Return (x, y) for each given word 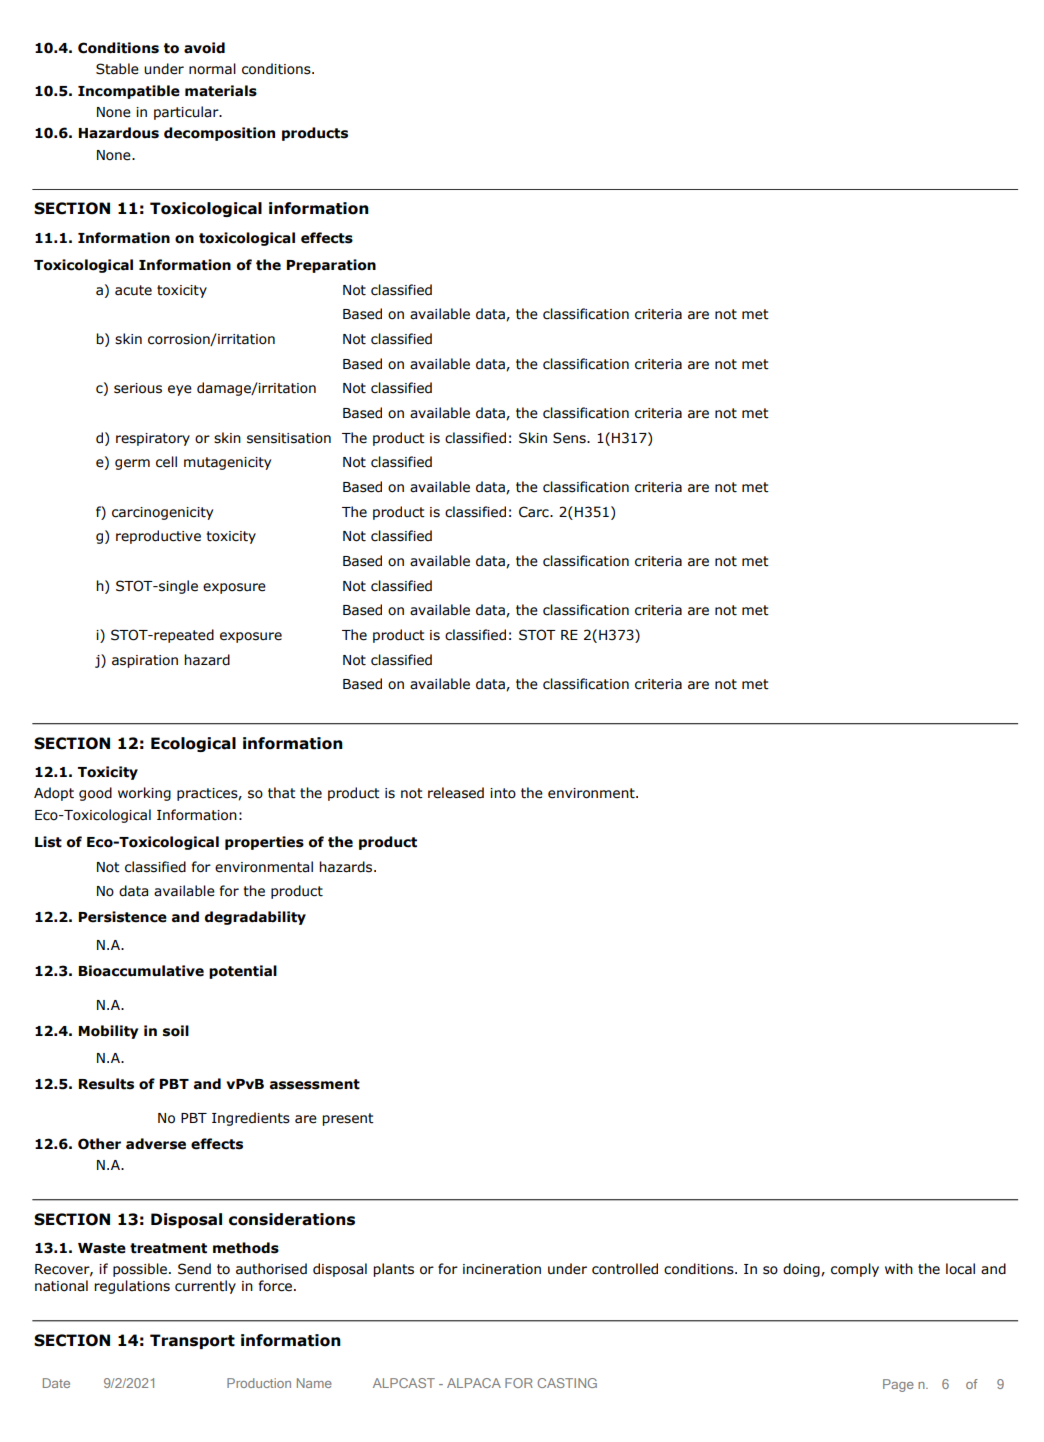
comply (855, 1270)
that (282, 793)
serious (138, 388)
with (899, 1269)
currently (205, 1287)
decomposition (219, 134)
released (456, 793)
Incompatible (129, 92)
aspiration (145, 661)
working (144, 794)
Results (106, 1084)
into (503, 793)
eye (180, 390)
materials (221, 91)
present (348, 1119)
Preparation (331, 266)
